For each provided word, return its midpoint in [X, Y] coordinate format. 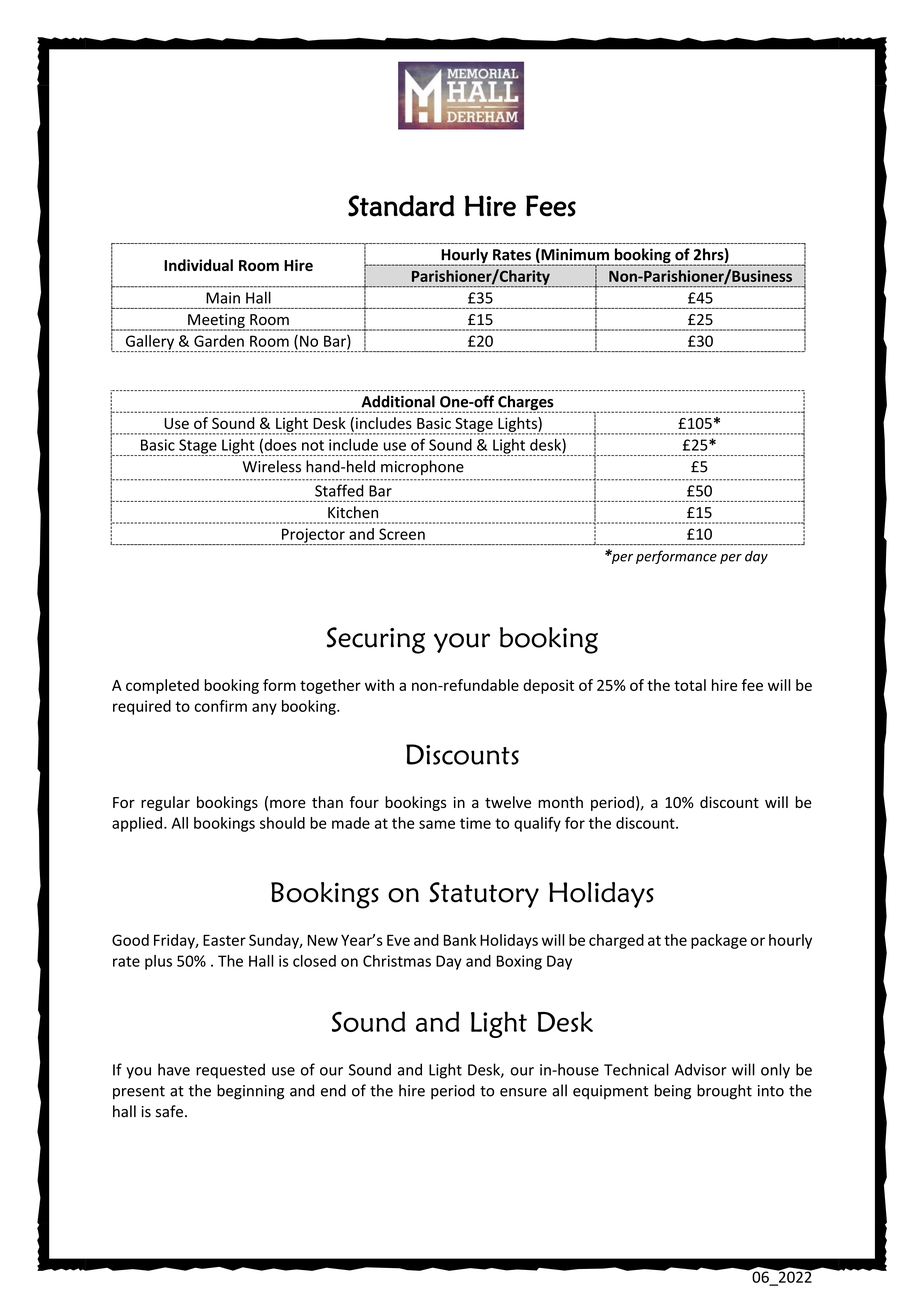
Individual [198, 265]
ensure [523, 1092]
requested [230, 1071]
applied [137, 824]
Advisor [700, 1069]
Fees [551, 206]
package [719, 941]
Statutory [484, 895]
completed [162, 686]
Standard [401, 206]
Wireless [271, 466]
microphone [422, 467]
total [690, 685]
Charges [526, 404]
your [462, 643]
